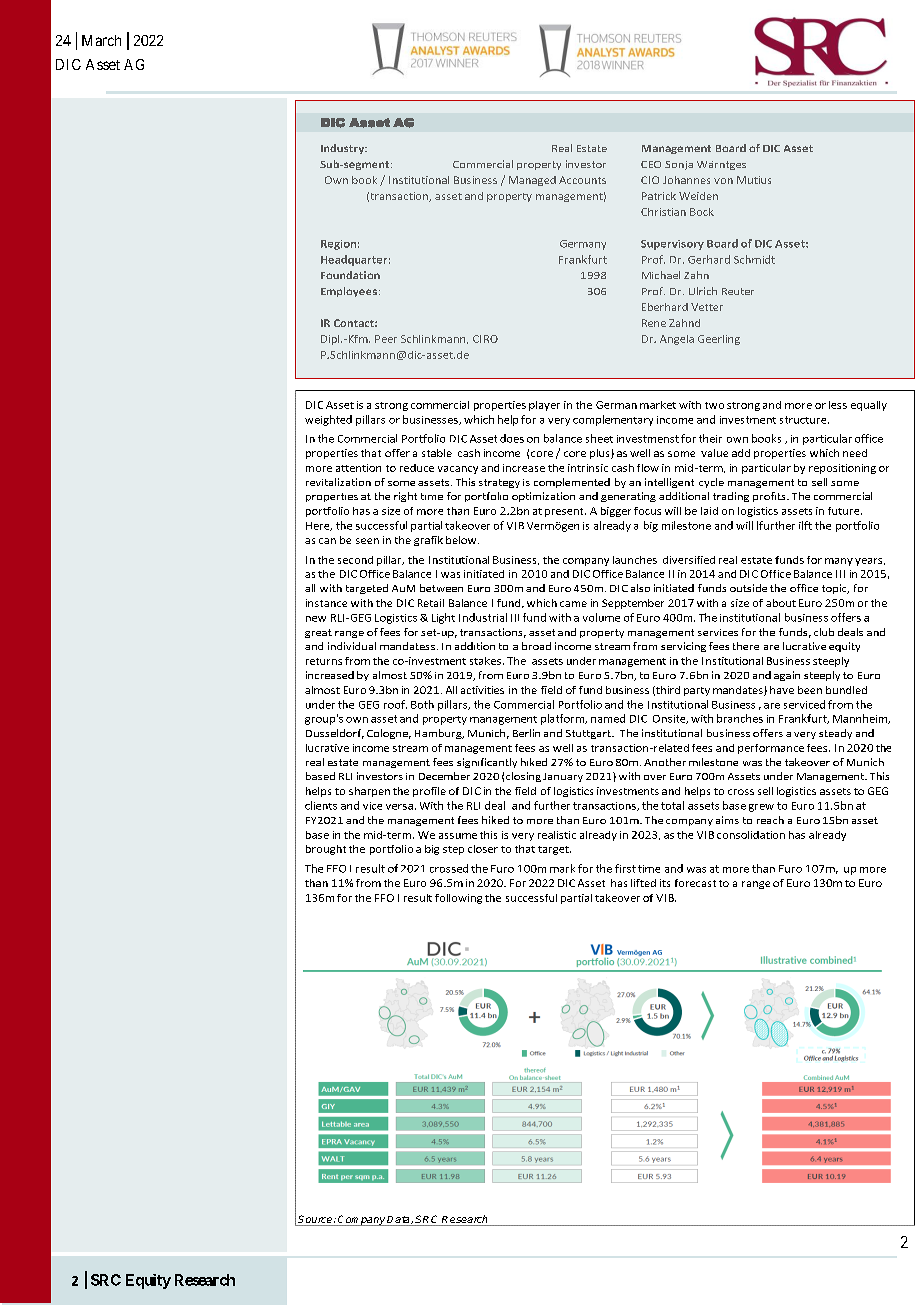 This image has height=1308, width=924. Describe the element at coordinates (754, 259) in the image. I see `Schmidt` at that location.
